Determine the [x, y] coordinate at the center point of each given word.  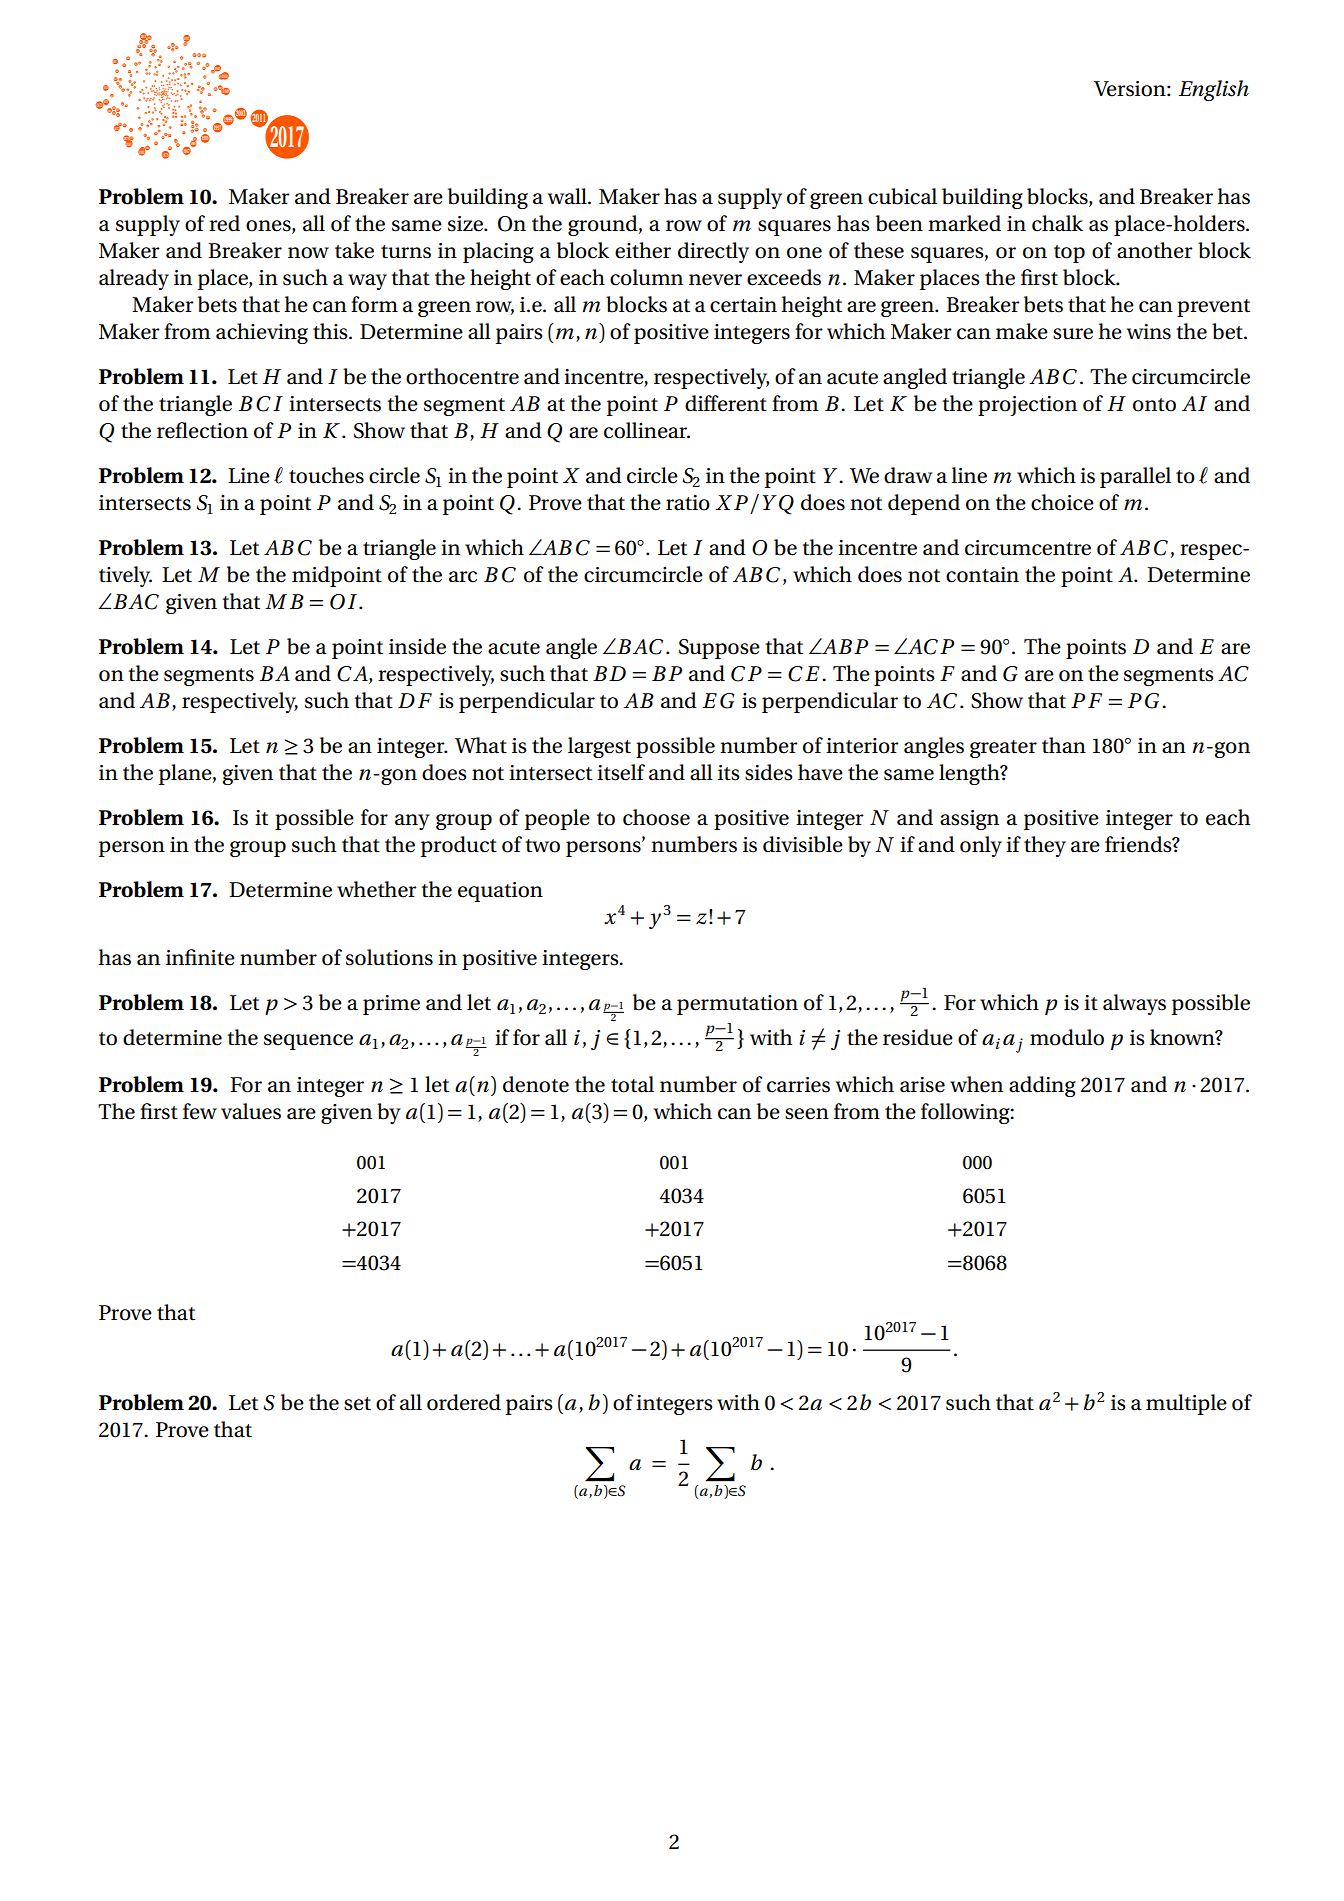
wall [568, 196]
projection [1027, 406]
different [726, 403]
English [1214, 90]
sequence [308, 1042]
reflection [202, 430]
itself [621, 772]
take [354, 250]
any [412, 822]
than [1064, 745]
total [632, 1084]
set [357, 1404]
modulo [1067, 1037]
